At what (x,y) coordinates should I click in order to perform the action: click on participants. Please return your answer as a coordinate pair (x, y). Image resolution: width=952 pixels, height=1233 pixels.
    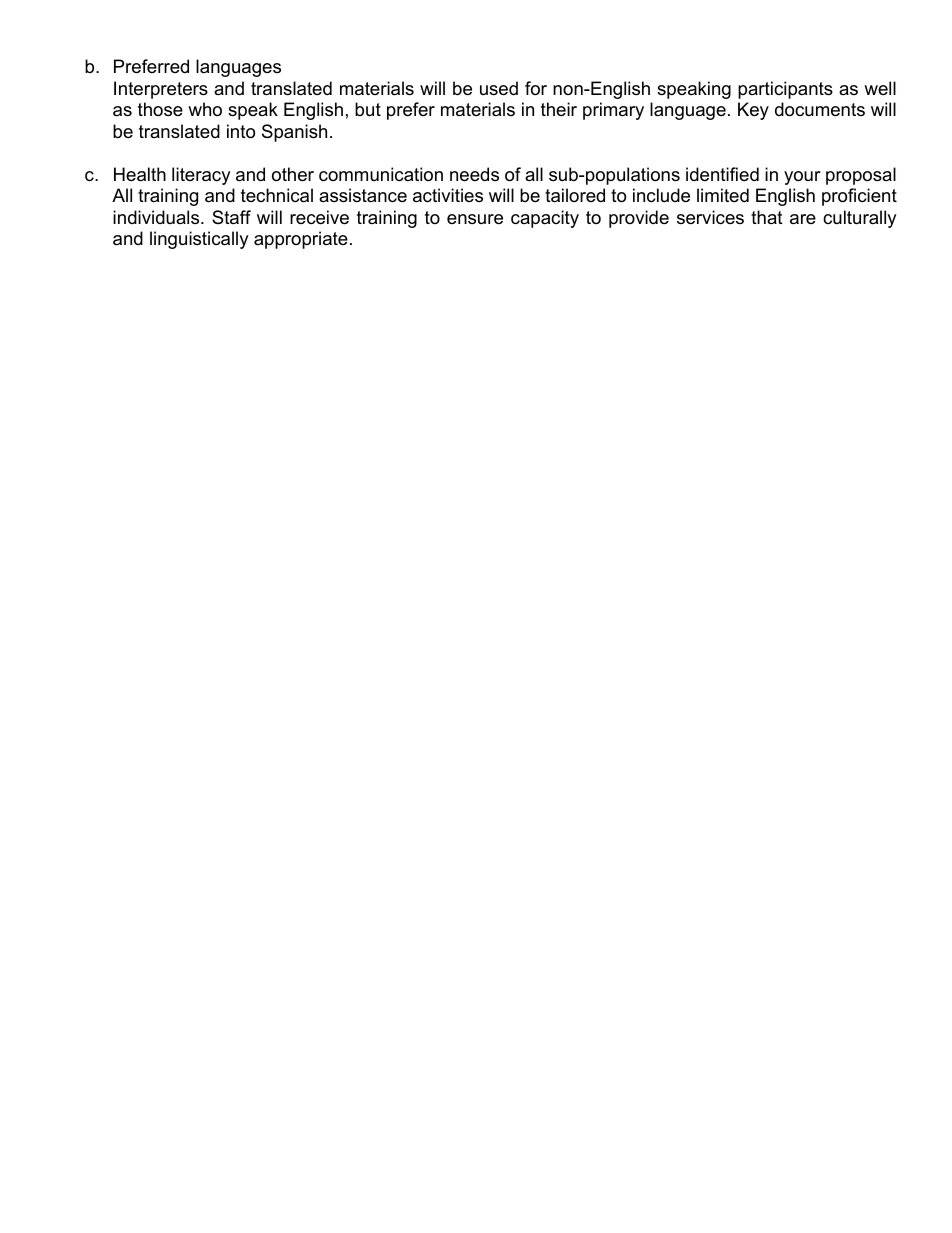
    Looking at the image, I should click on (785, 90).
